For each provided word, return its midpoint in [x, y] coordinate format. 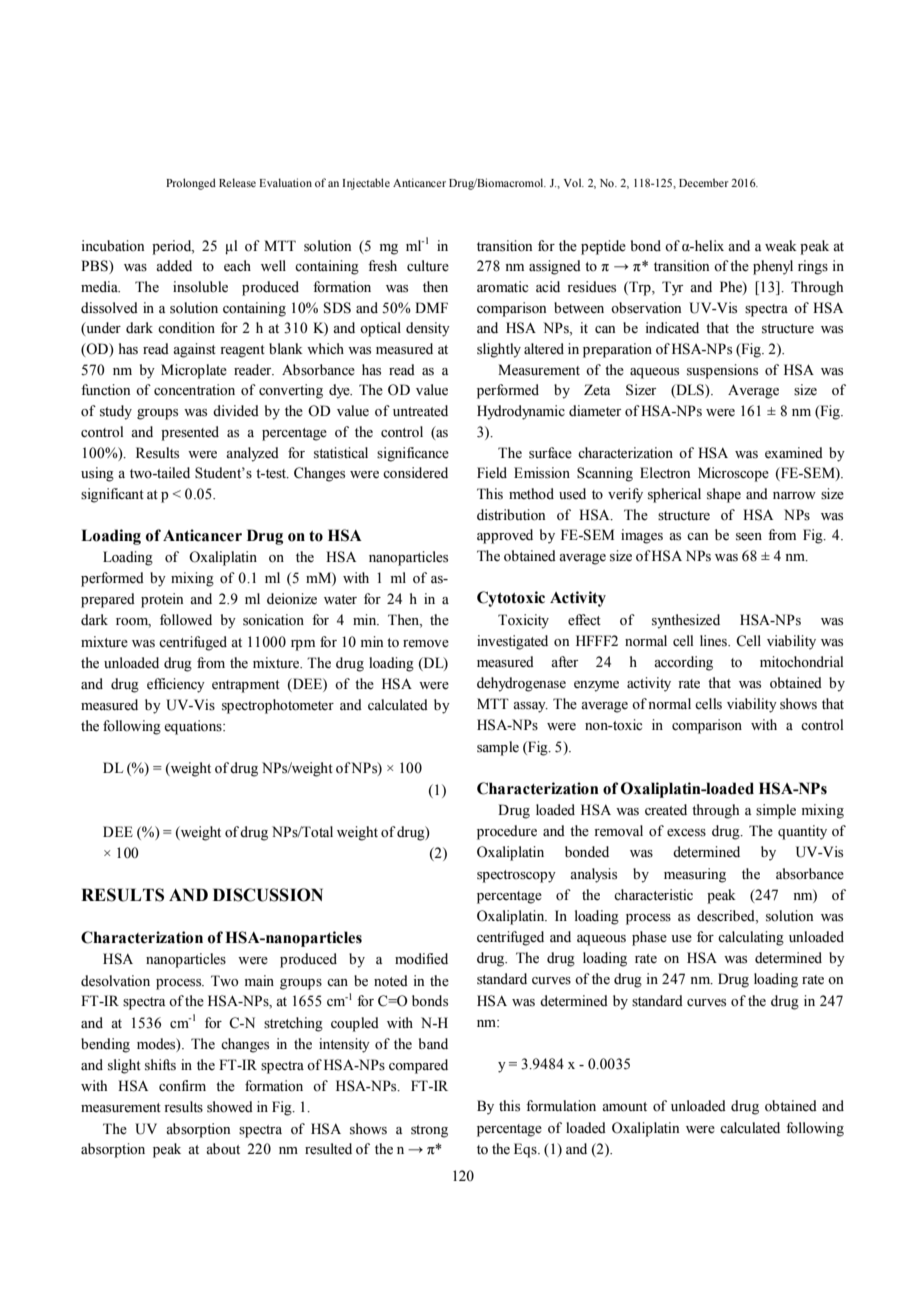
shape [724, 495]
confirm [182, 1086]
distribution [511, 515]
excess [686, 833]
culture [428, 266]
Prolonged [191, 184]
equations [194, 727]
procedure [507, 832]
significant [112, 495]
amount [624, 1107]
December [704, 182]
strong [429, 1131]
